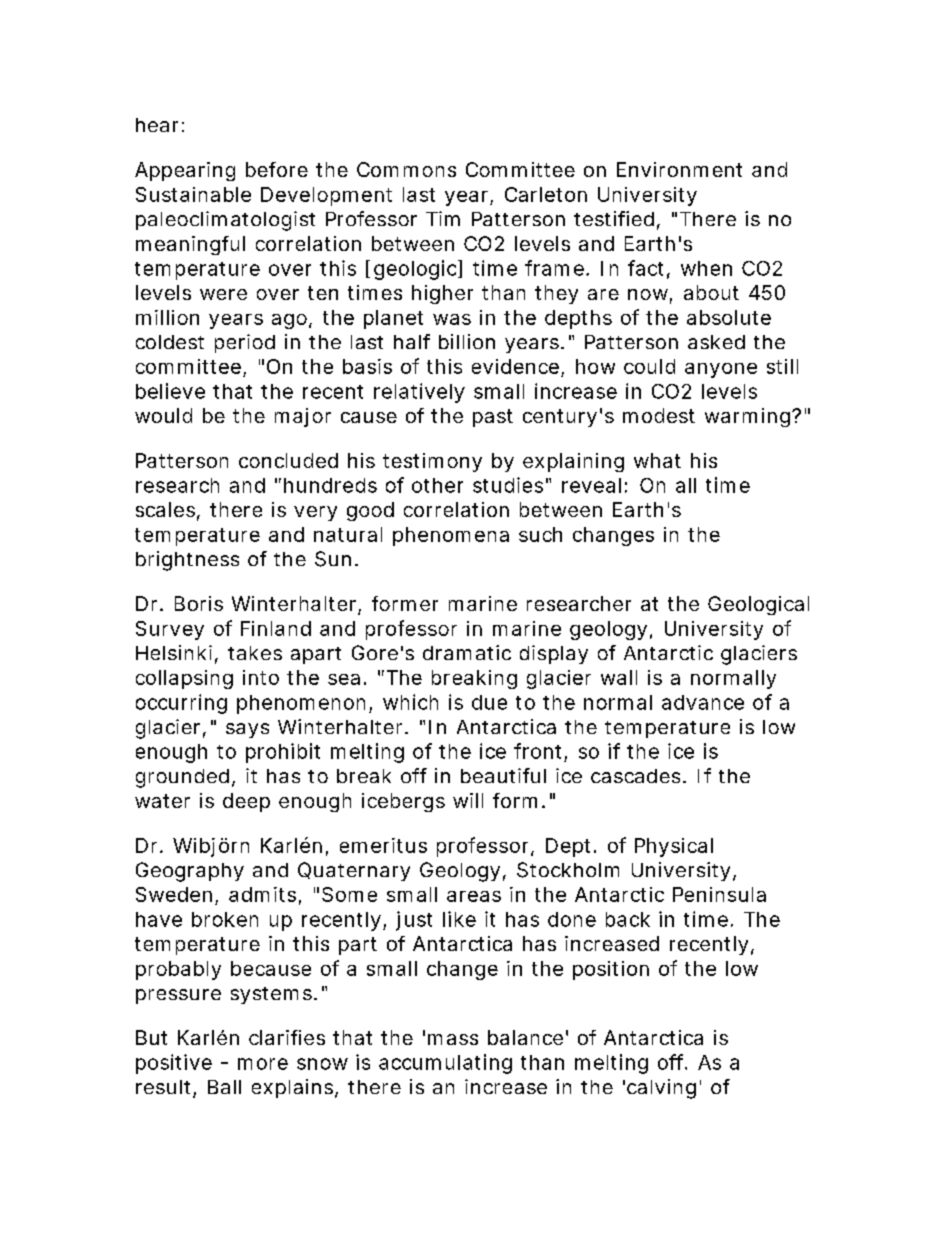 This document has width=952, height=1233. What do you see at coordinates (674, 847) in the document?
I see `Physical` at bounding box center [674, 847].
